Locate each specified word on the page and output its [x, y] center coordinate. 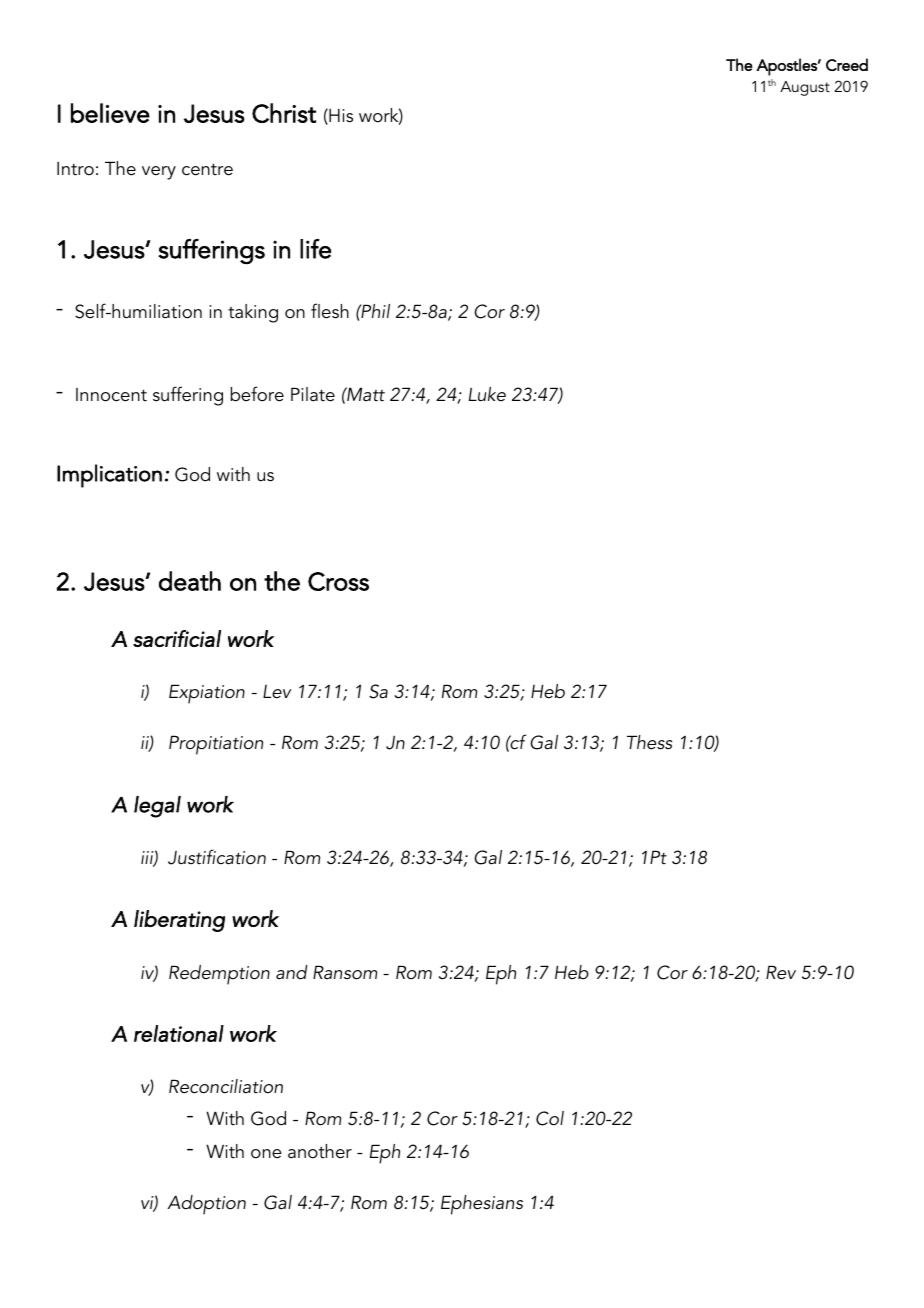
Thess [649, 742]
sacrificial [177, 638]
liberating [179, 921]
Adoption [206, 1205]
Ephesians [482, 1205]
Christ [284, 113]
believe [110, 113]
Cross [338, 581]
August [805, 88]
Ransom [345, 972]
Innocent [111, 395]
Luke [487, 394]
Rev [781, 972]
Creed [847, 64]
